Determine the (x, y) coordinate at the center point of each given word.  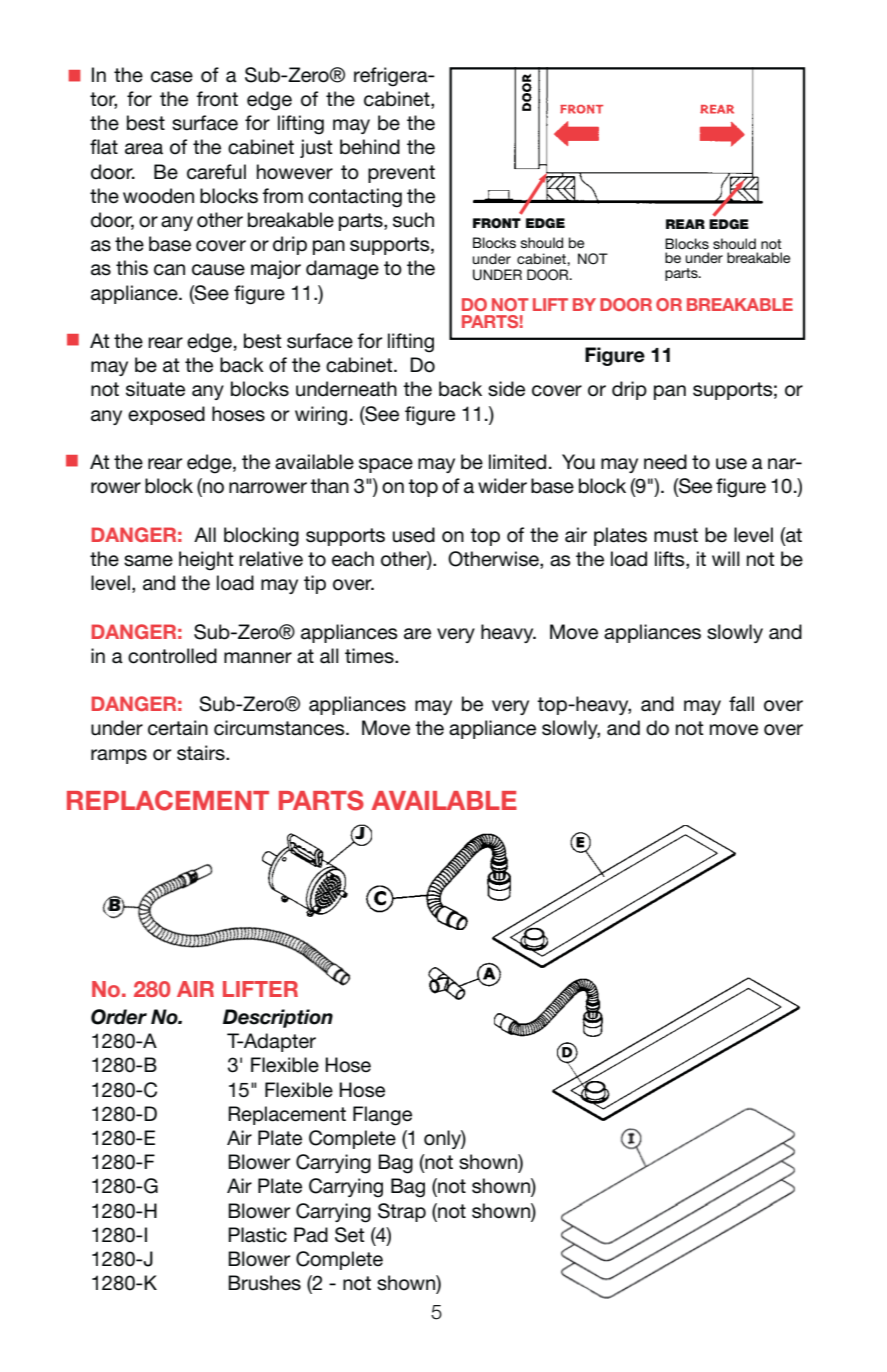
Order (119, 1017)
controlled (172, 656)
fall (741, 704)
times (370, 656)
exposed (166, 415)
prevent (401, 174)
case (172, 77)
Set (350, 1235)
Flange (382, 1116)
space (386, 465)
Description (278, 1018)
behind (370, 147)
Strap (402, 1212)
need (665, 462)
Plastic (257, 1235)
